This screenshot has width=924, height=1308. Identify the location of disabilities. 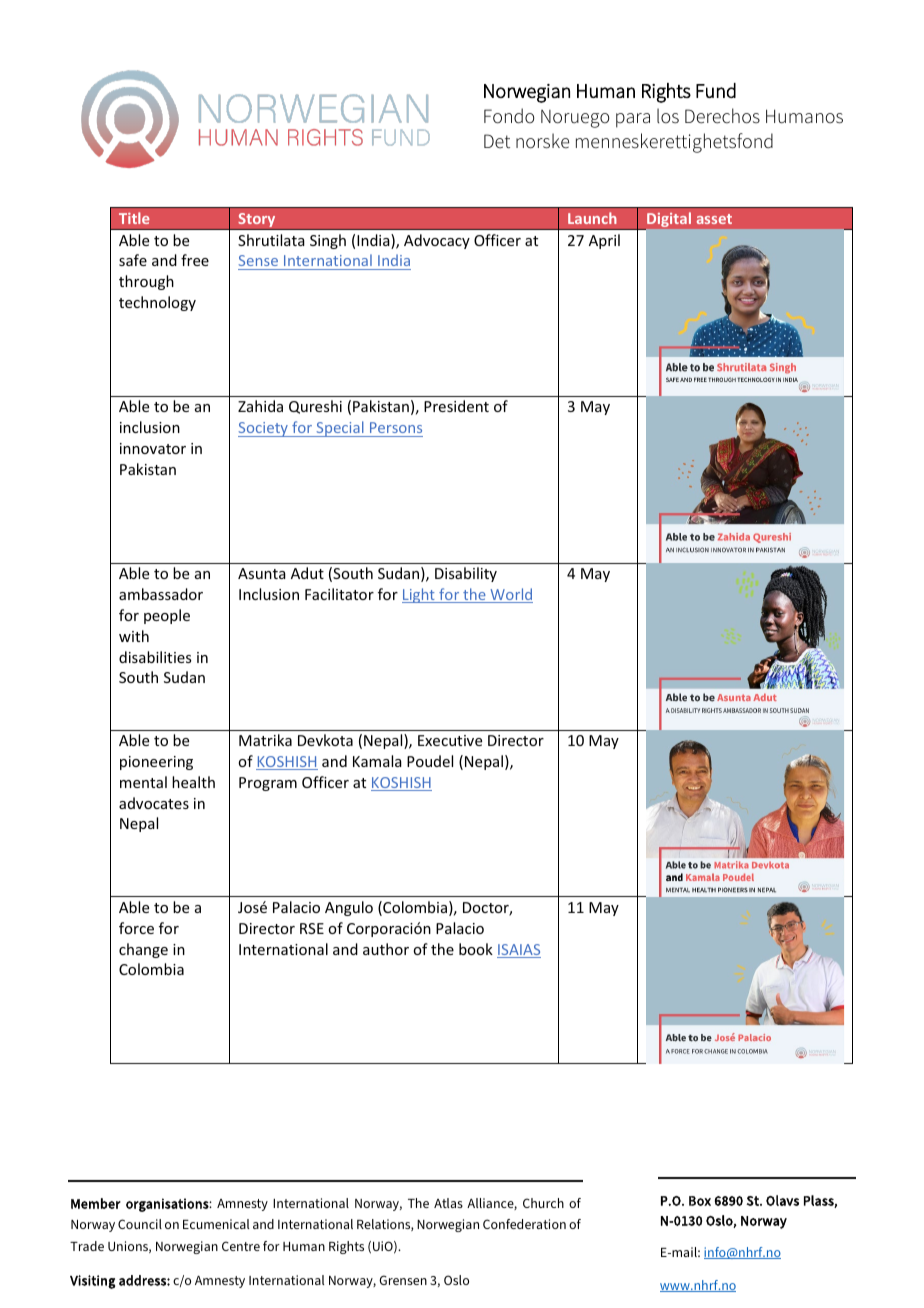
(155, 657).
